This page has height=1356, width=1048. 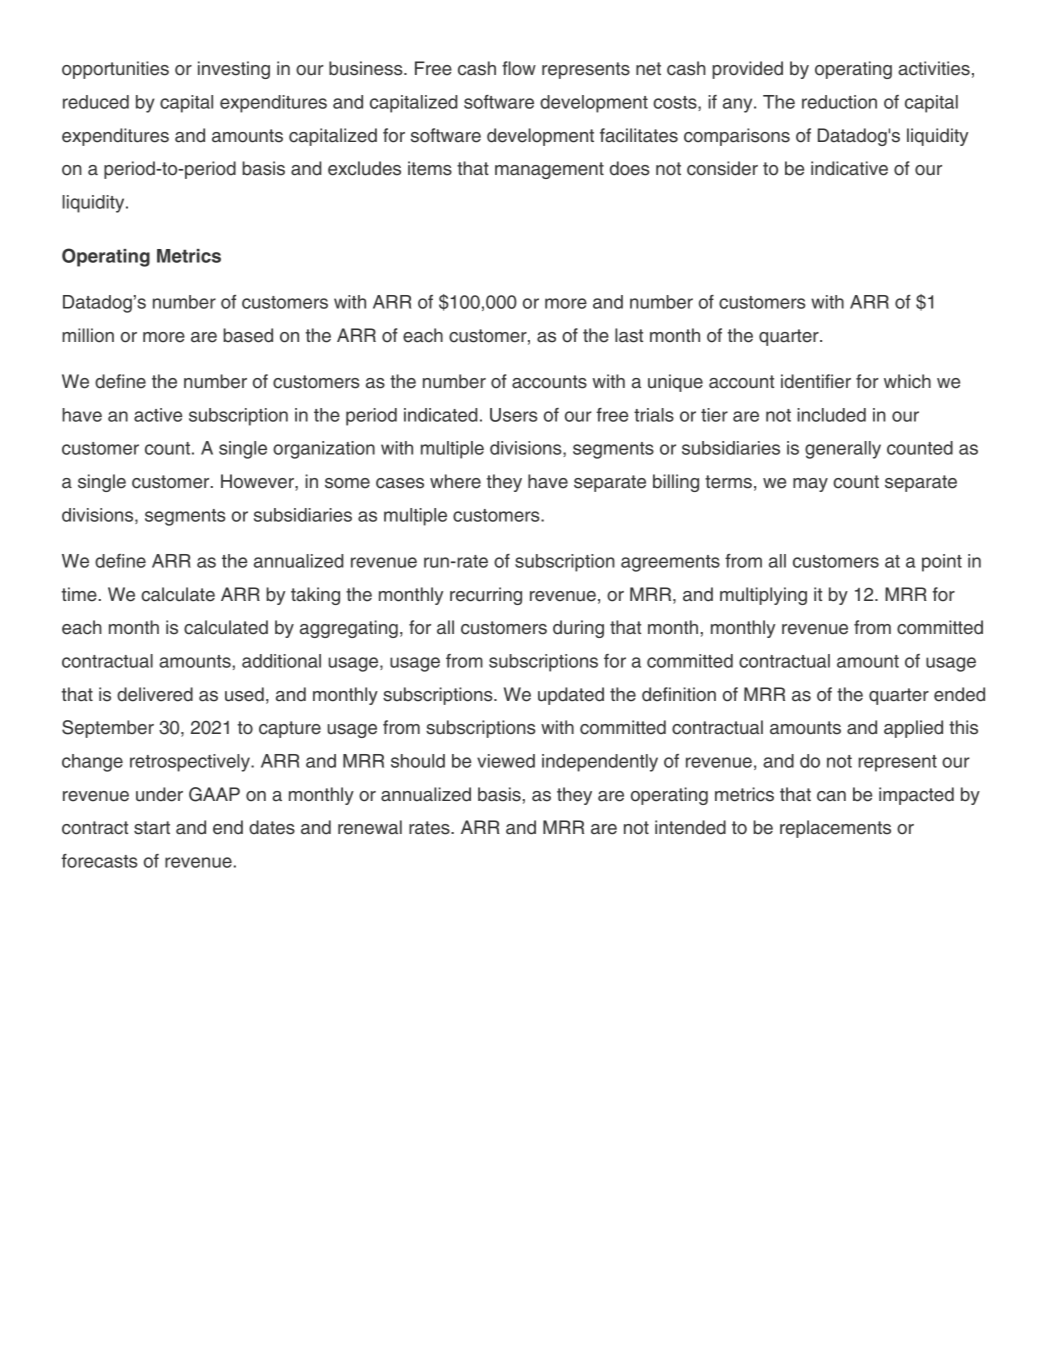 What do you see at coordinates (152, 828) in the page?
I see `start` at bounding box center [152, 828].
